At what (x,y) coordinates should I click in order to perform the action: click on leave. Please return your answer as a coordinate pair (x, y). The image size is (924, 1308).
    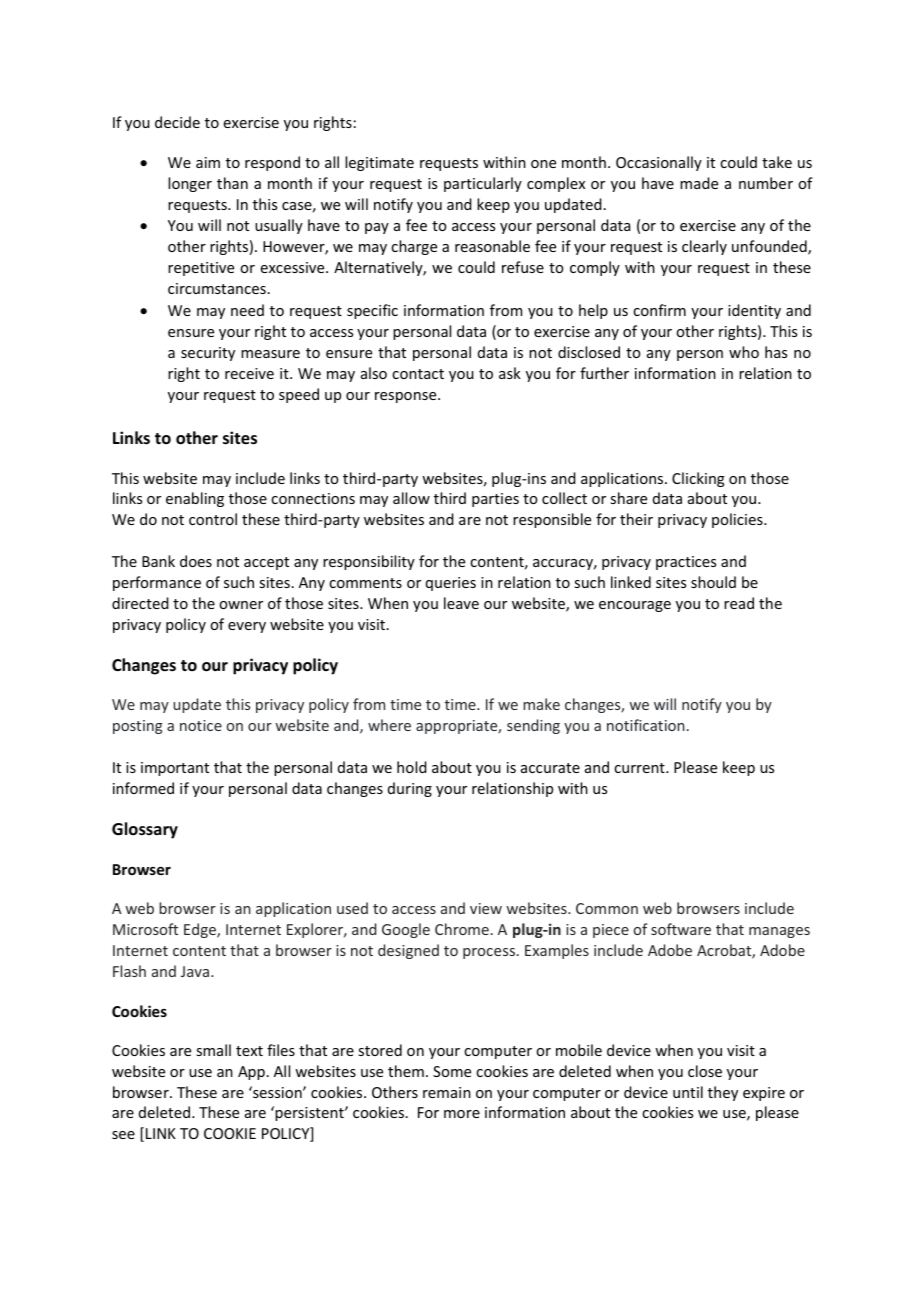
    Looking at the image, I should click on (461, 603).
